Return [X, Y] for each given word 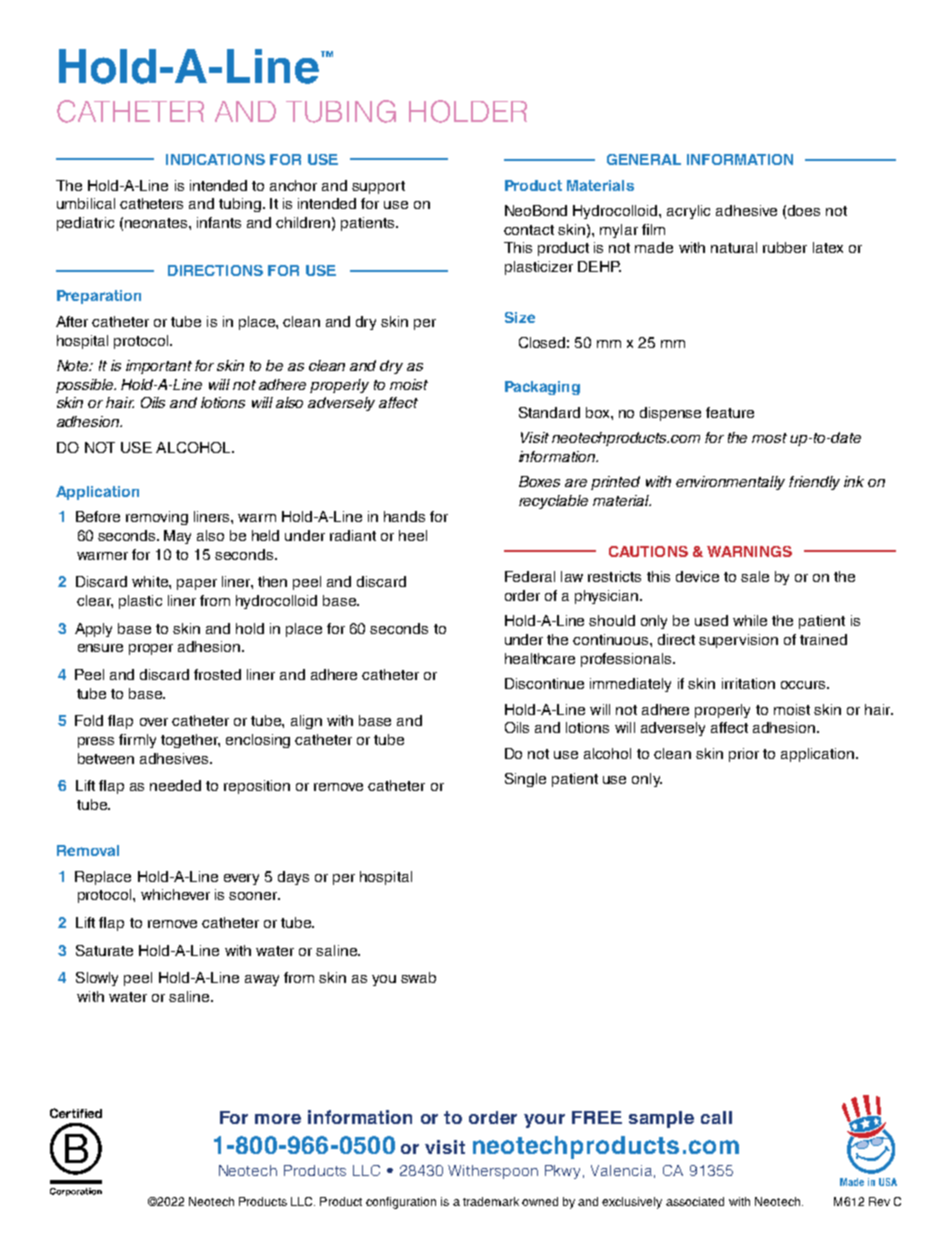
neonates [157, 223]
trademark [491, 1201]
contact [529, 230]
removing [157, 518]
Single [525, 780]
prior [744, 755]
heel [413, 535]
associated [695, 1201]
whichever [175, 894]
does [804, 210]
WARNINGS [749, 551]
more [278, 1119]
